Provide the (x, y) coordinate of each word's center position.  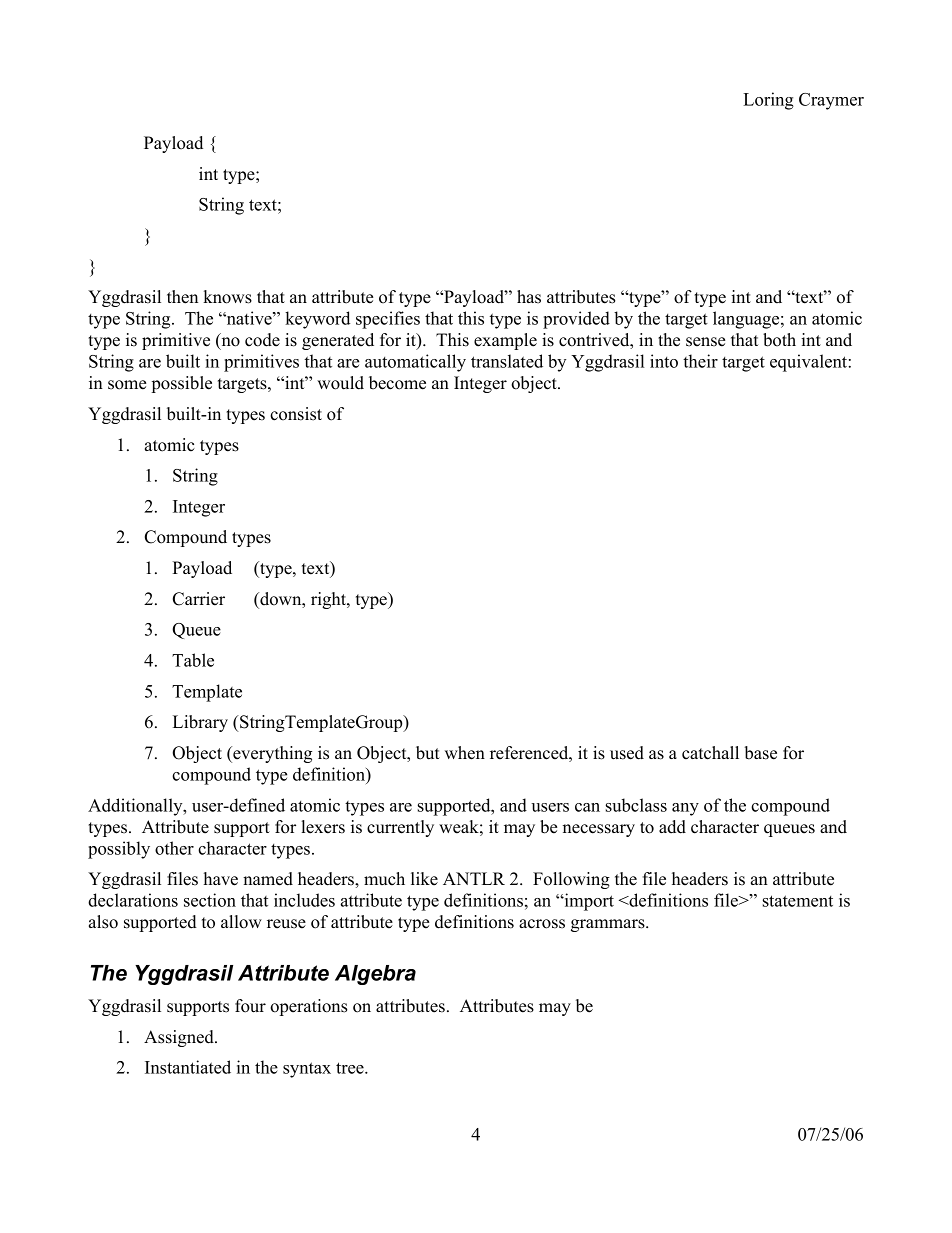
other (174, 848)
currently (400, 828)
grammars (609, 925)
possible (182, 384)
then (182, 297)
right (329, 600)
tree (351, 1068)
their (700, 361)
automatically (415, 363)
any (685, 809)
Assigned (180, 1038)
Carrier (199, 599)
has (529, 297)
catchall (710, 753)
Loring (768, 101)
